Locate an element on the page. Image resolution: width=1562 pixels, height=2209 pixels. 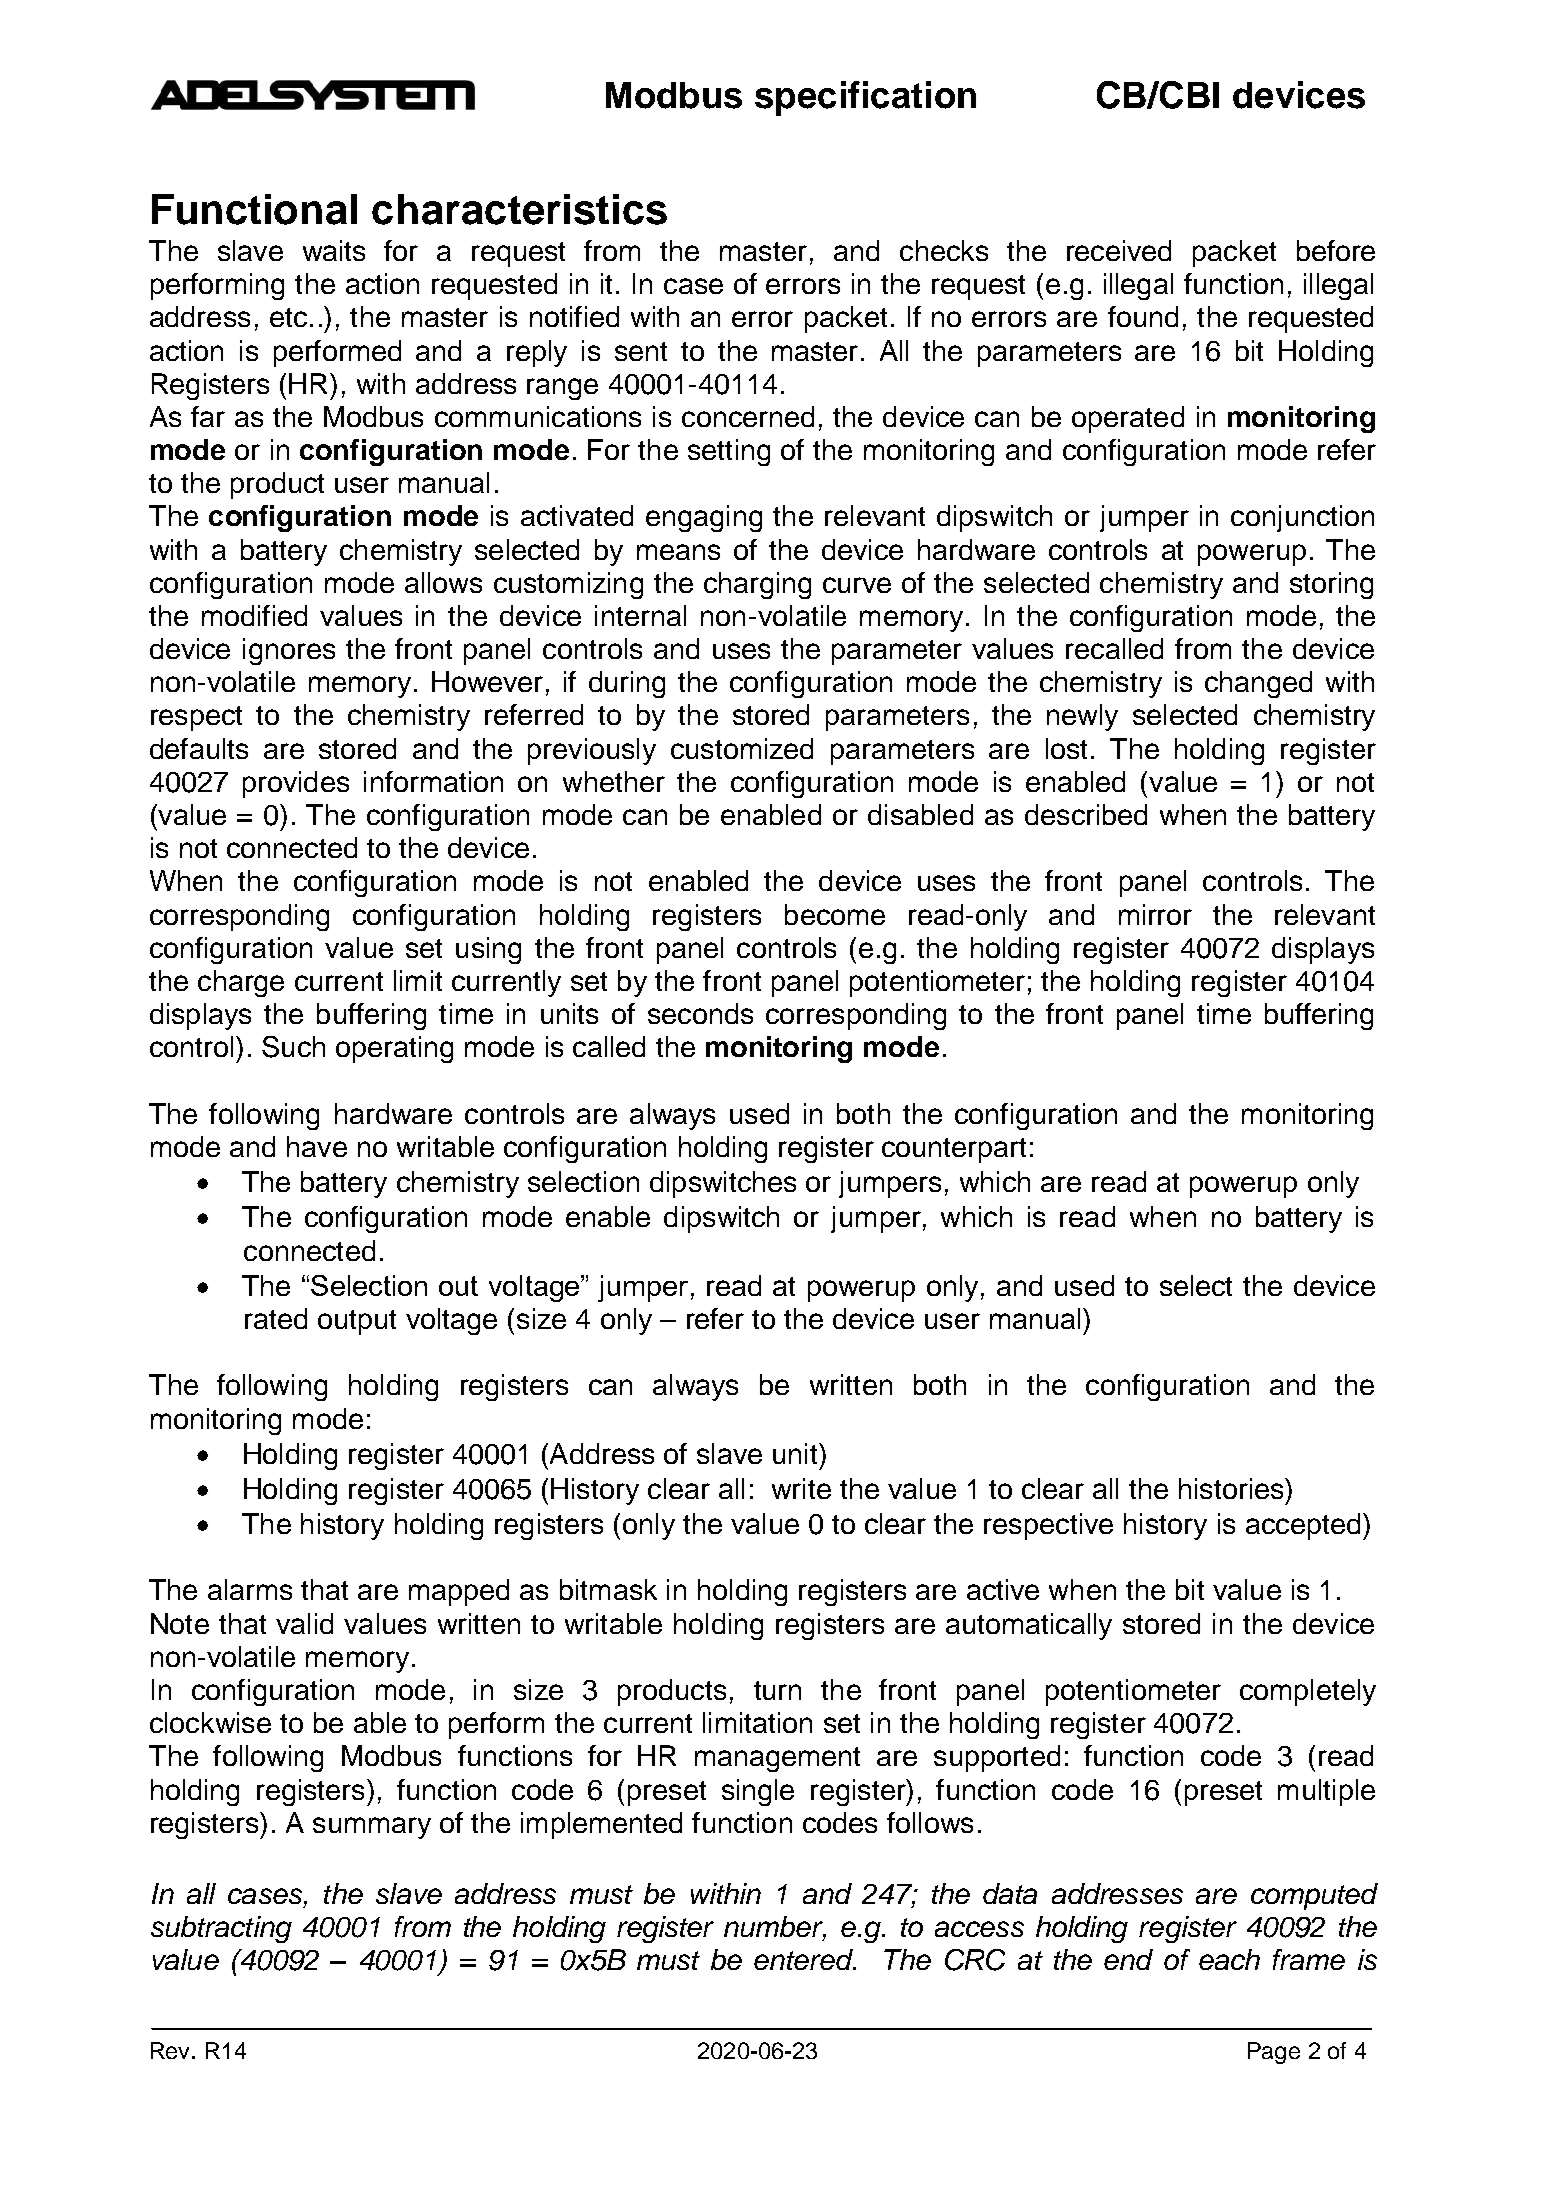
each is located at coordinates (1229, 1959).
